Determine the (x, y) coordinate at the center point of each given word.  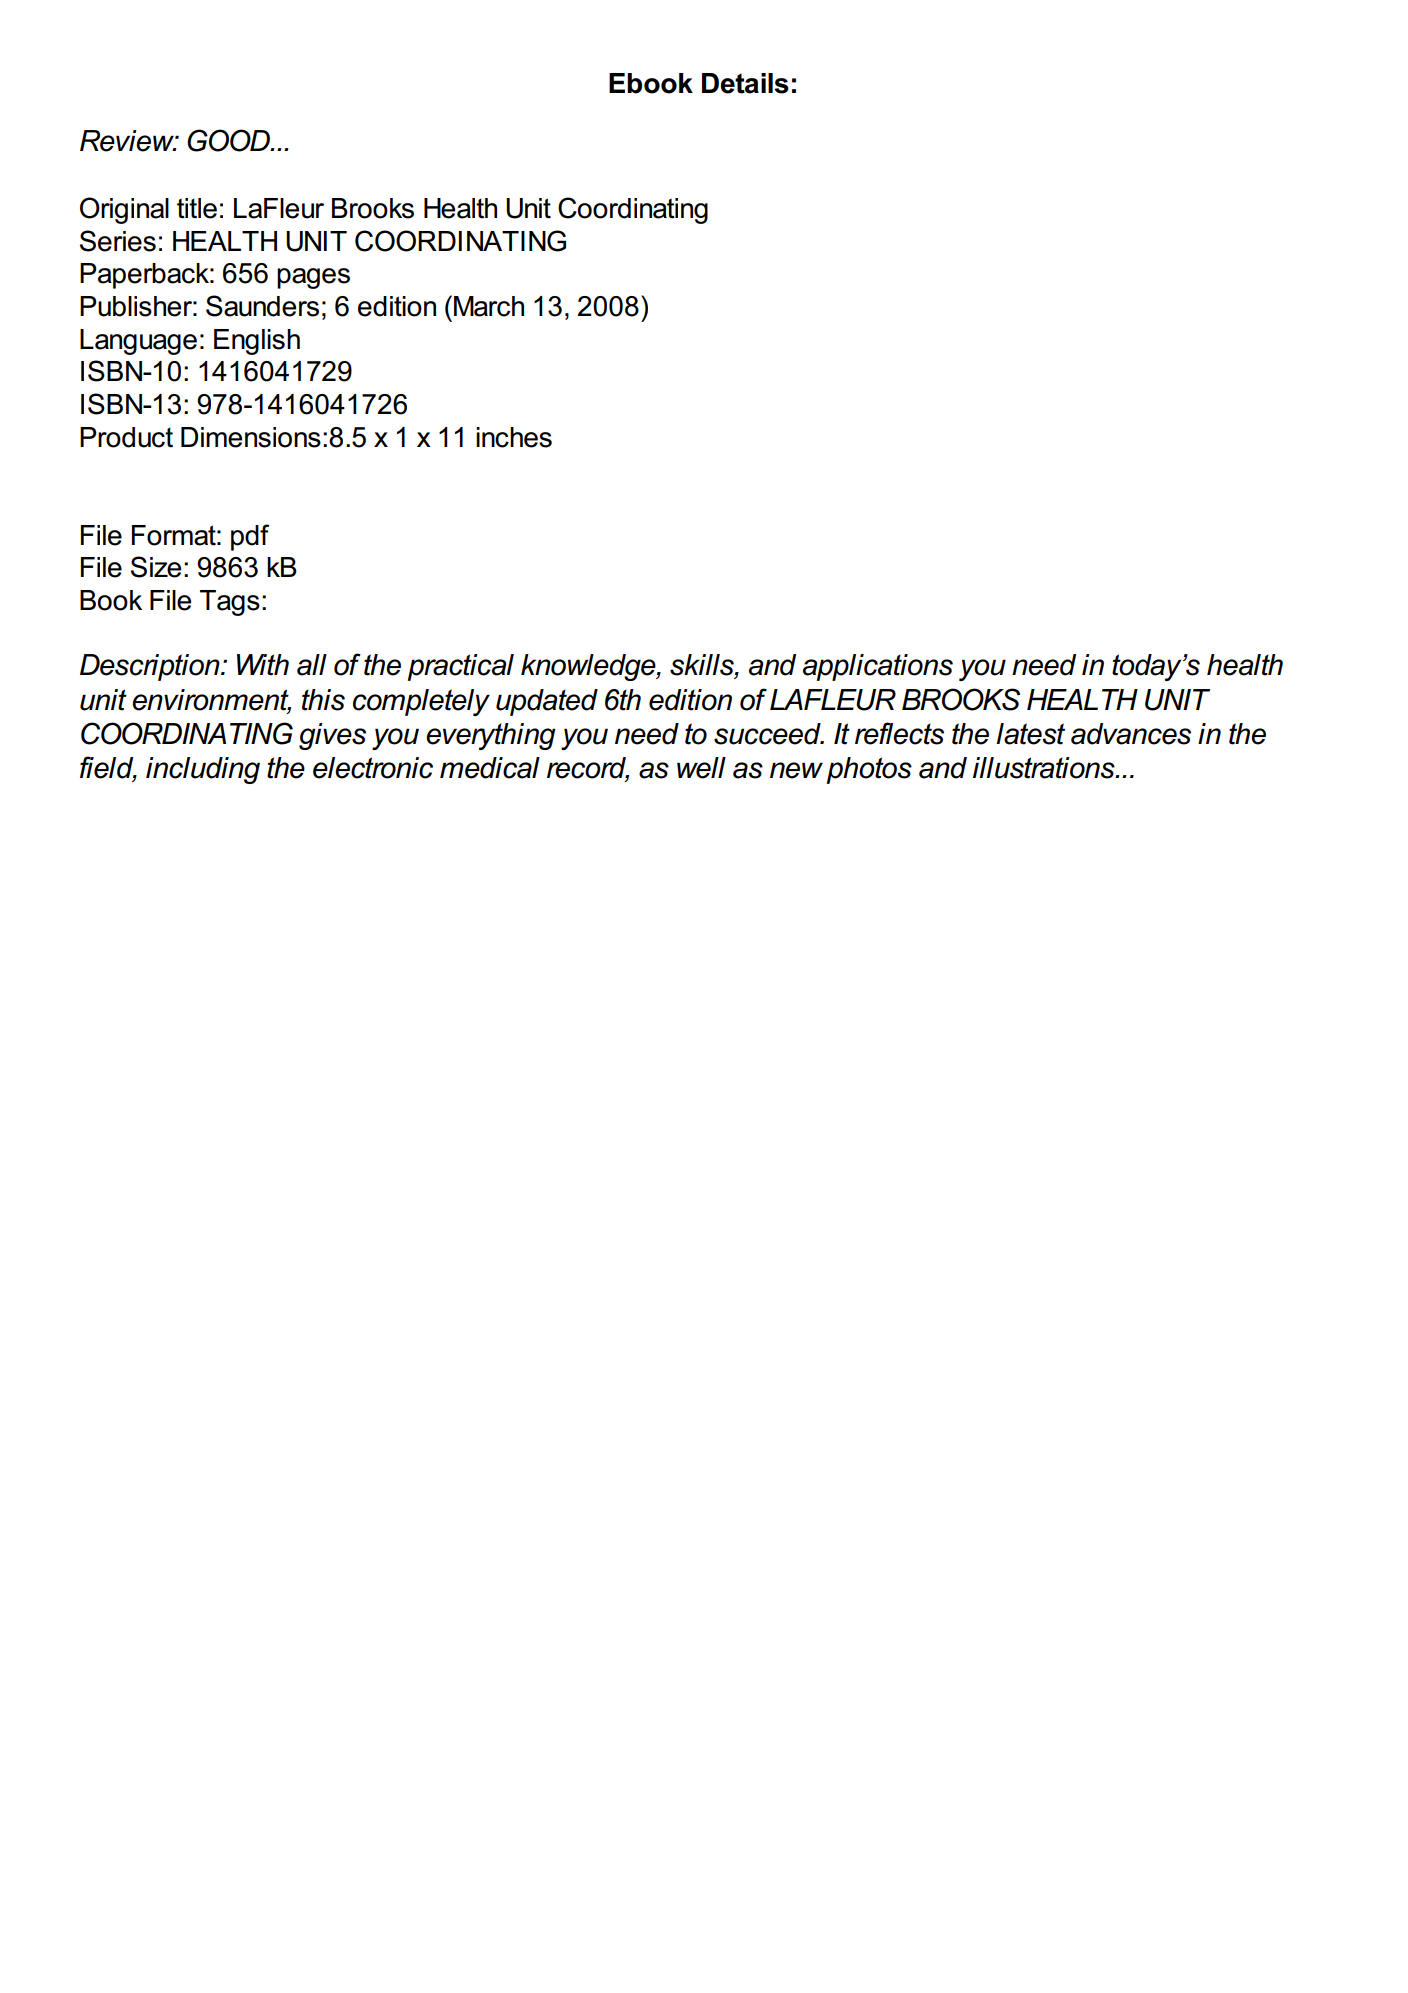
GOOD (230, 140)
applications (878, 667)
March (489, 306)
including (203, 770)
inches (514, 437)
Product (126, 437)
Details (745, 83)
